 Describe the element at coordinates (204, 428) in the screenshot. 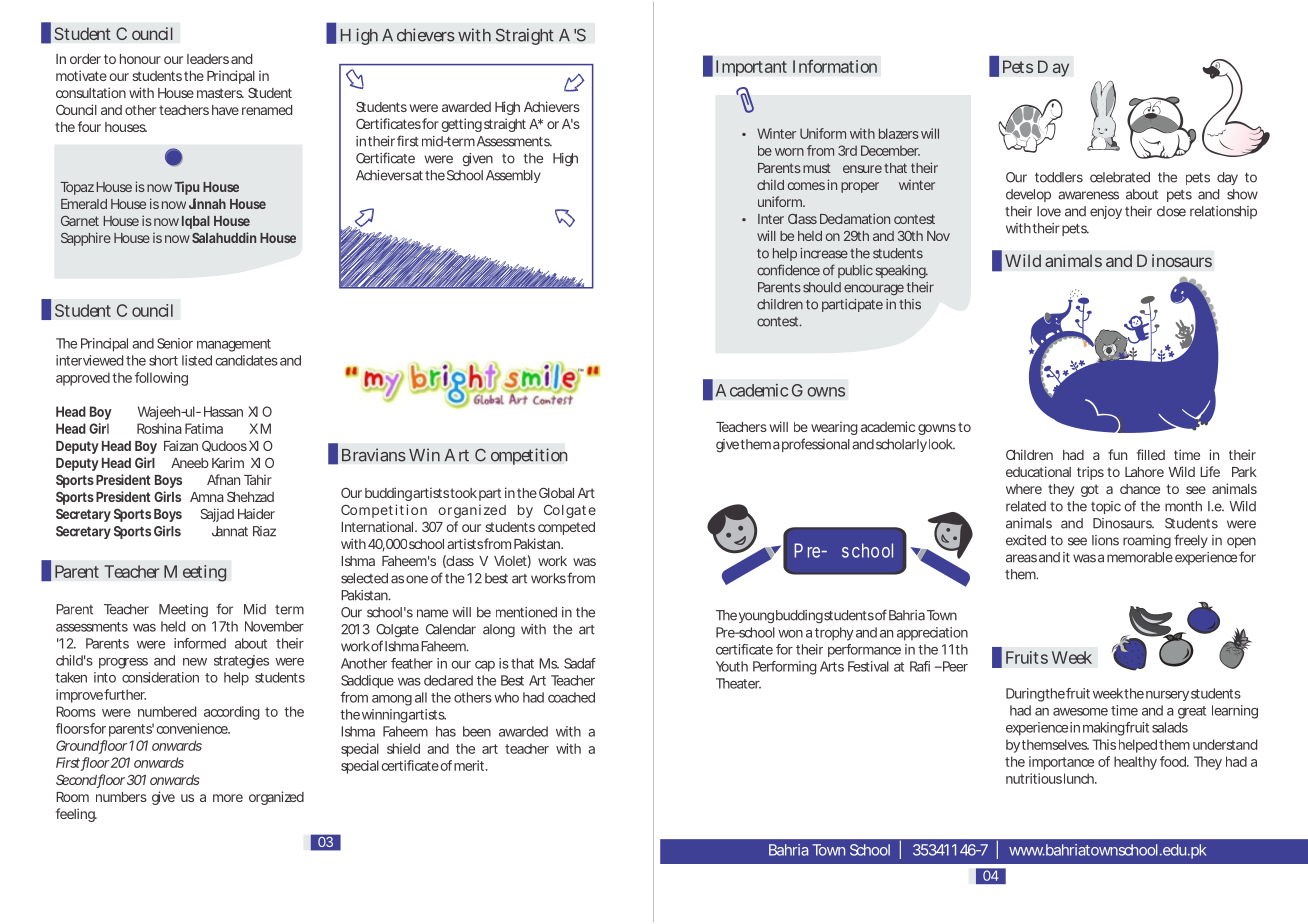

I see `Fatima` at that location.
